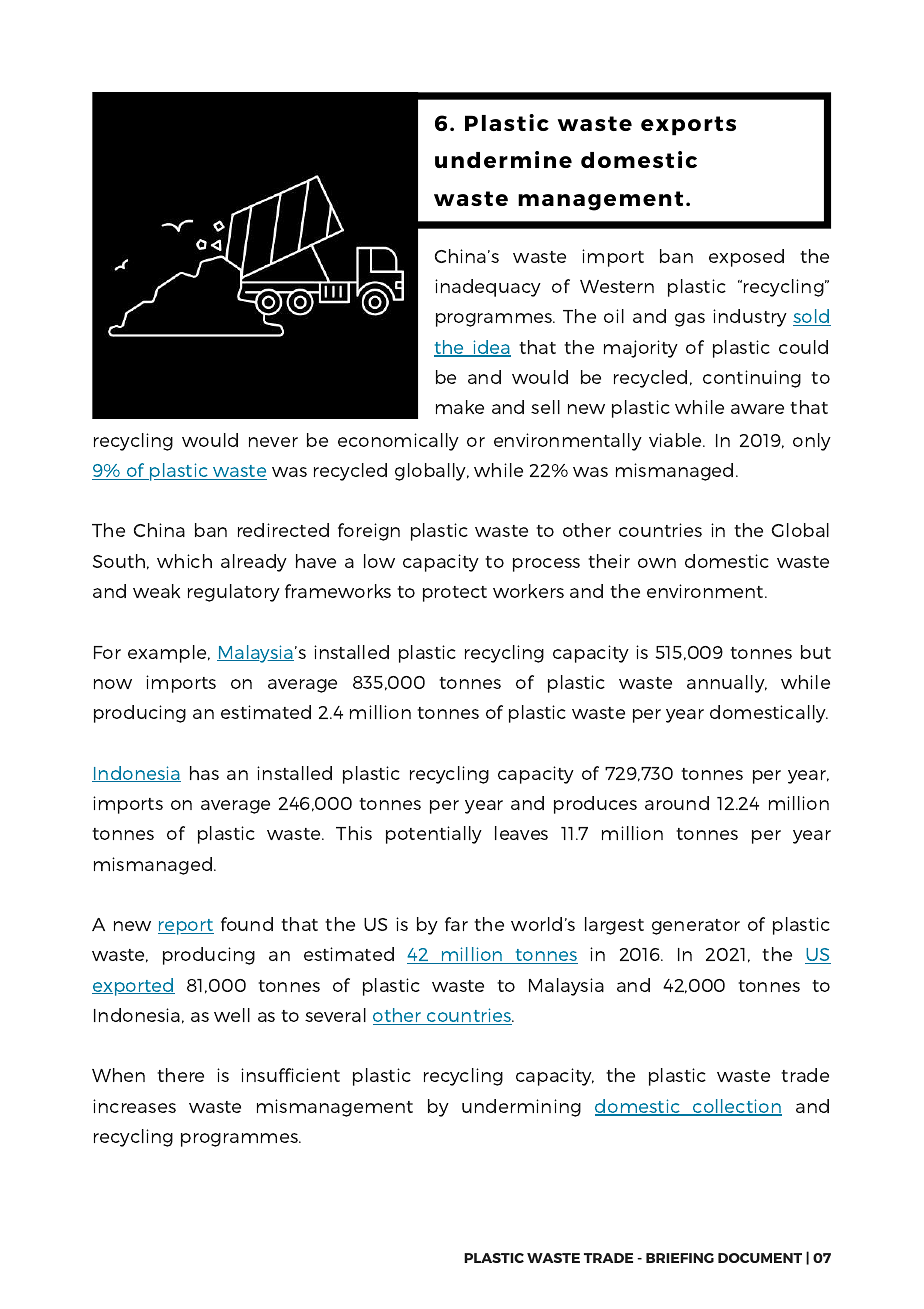  I want to click on exports, so click(688, 126).
